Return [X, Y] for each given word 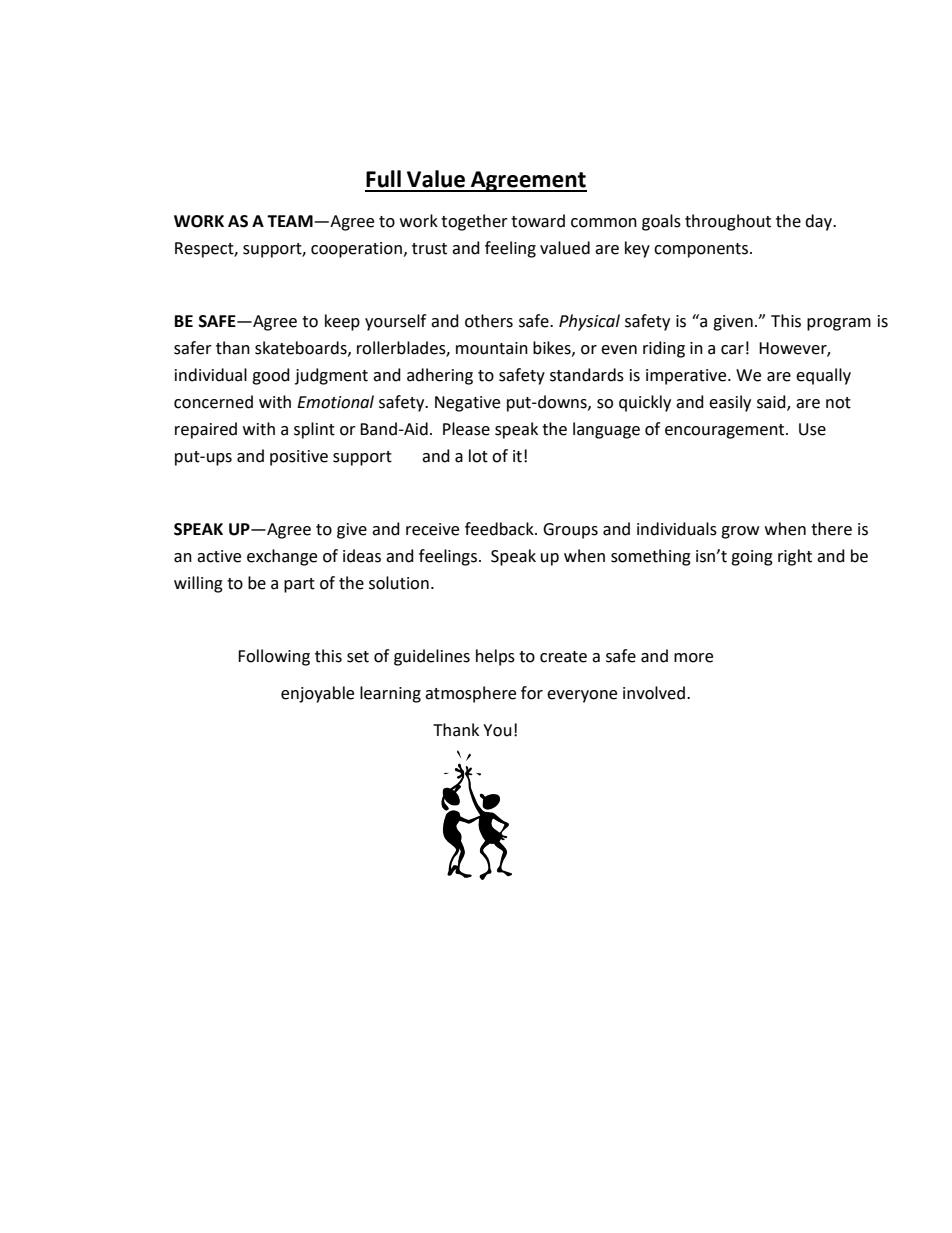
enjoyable [317, 694]
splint [314, 430]
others [489, 321]
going [752, 558]
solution [399, 583]
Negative [467, 404]
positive [299, 458]
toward [538, 221]
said [772, 402]
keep [342, 322]
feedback [500, 529]
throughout [728, 222]
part [299, 585]
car [732, 350]
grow [740, 532]
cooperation [356, 250]
